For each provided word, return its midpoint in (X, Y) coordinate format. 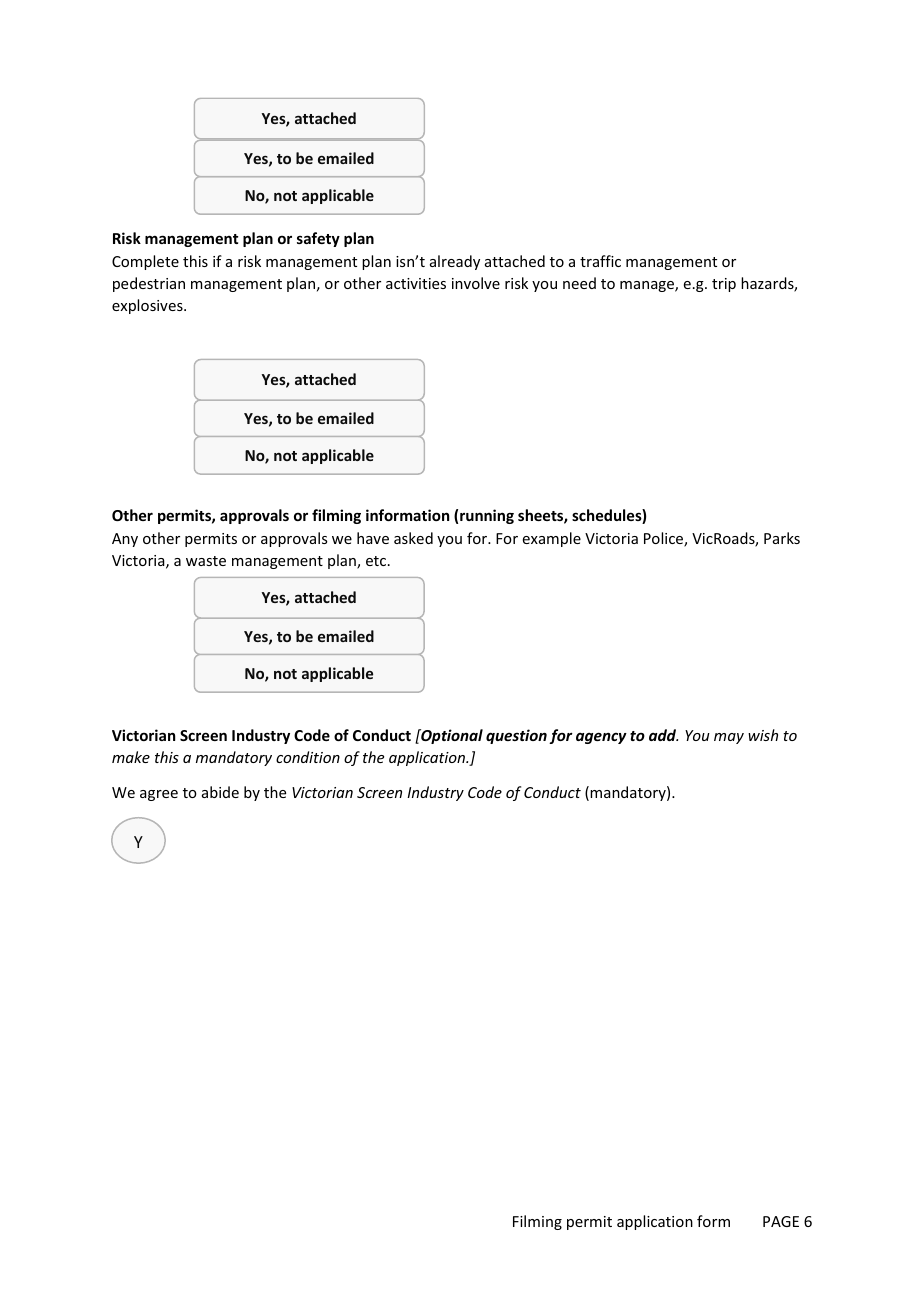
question (516, 736)
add (663, 735)
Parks (782, 538)
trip (724, 285)
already (455, 262)
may (729, 738)
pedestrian (149, 284)
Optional (451, 736)
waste (206, 561)
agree (159, 795)
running (487, 516)
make (131, 757)
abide (220, 792)
